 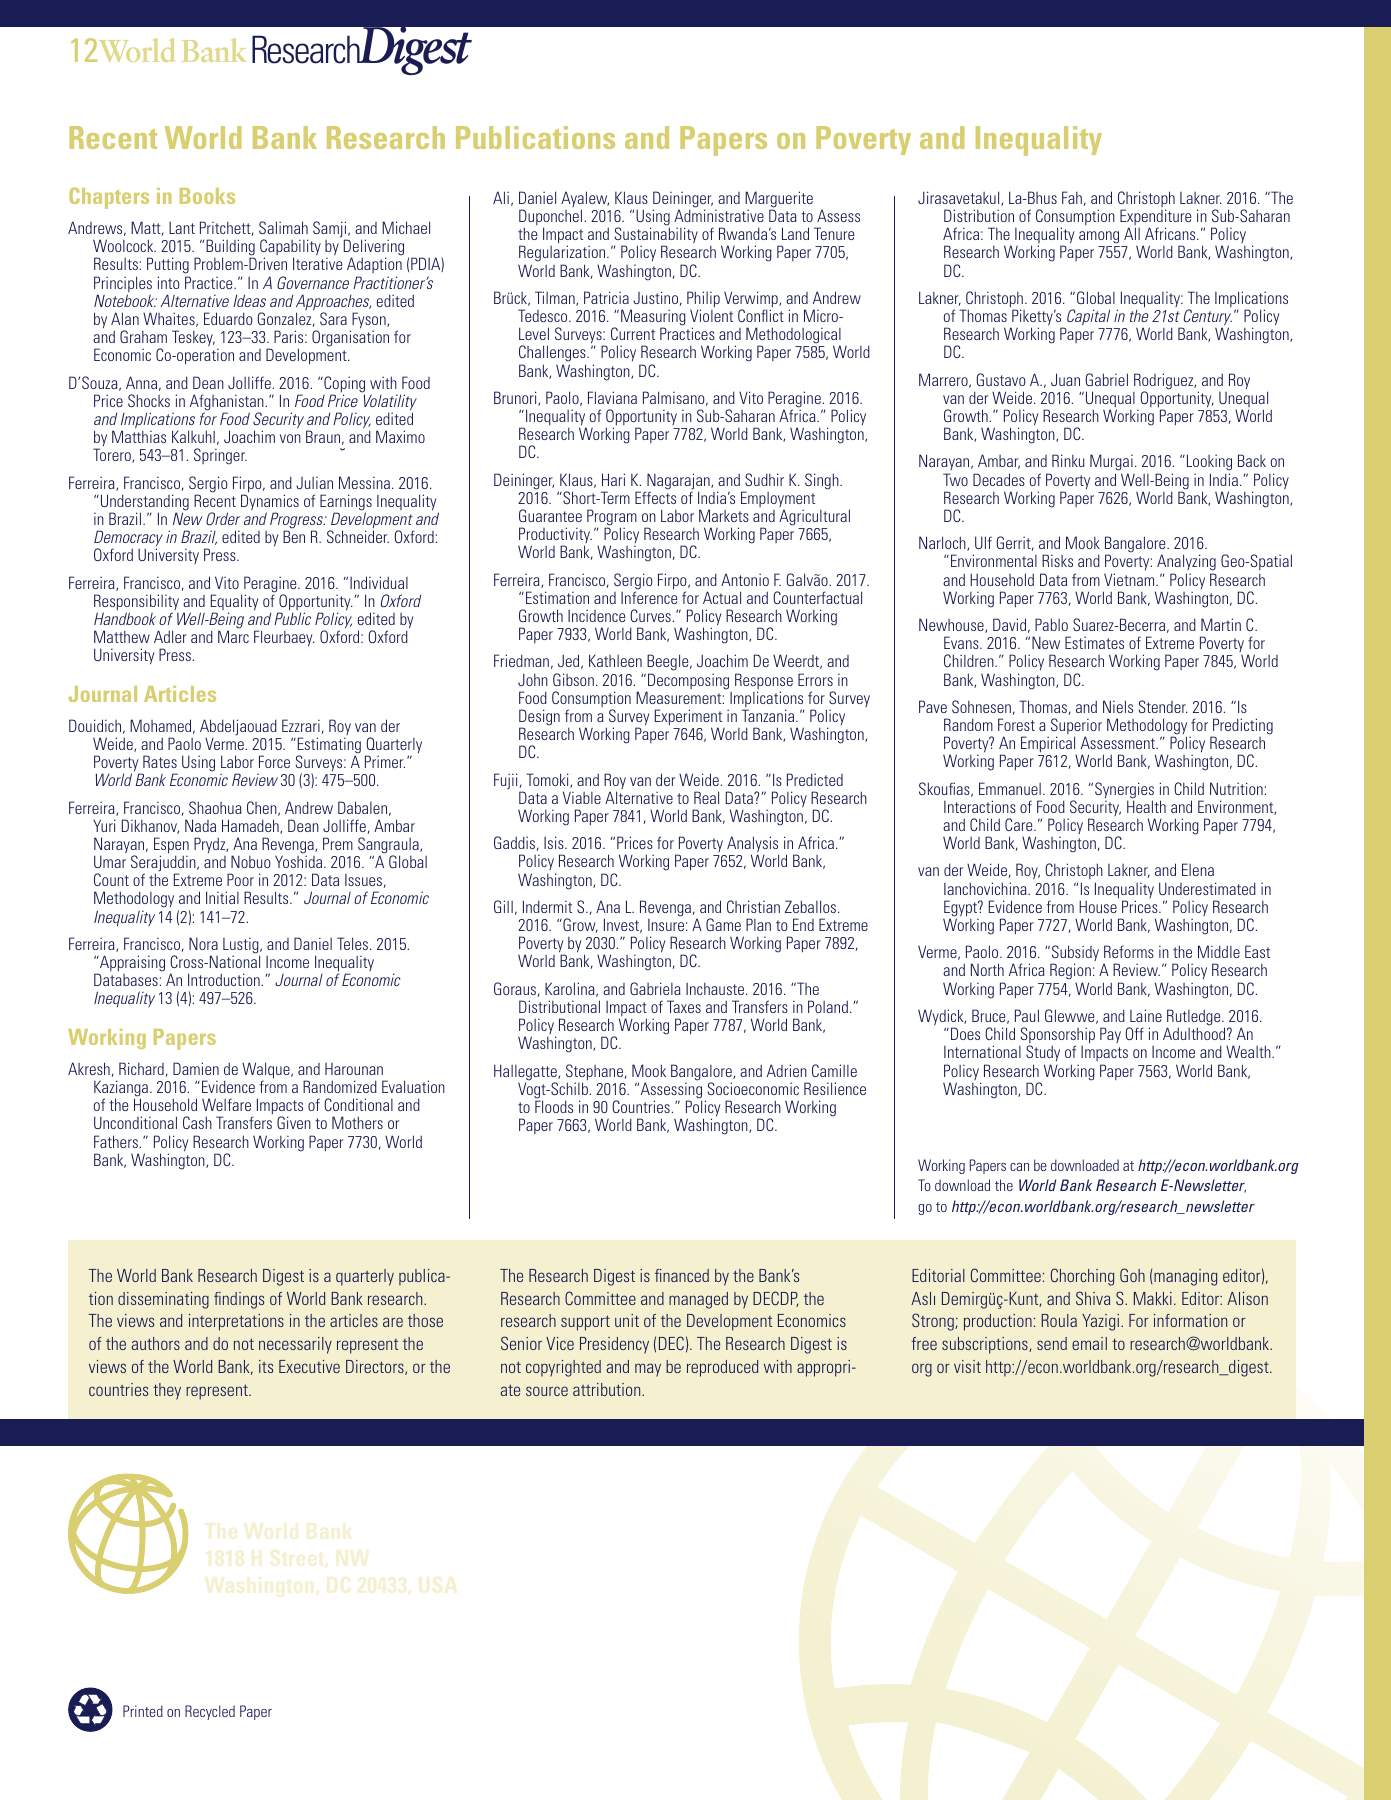 What do you see at coordinates (210, 1712) in the document?
I see `Recycled` at bounding box center [210, 1712].
